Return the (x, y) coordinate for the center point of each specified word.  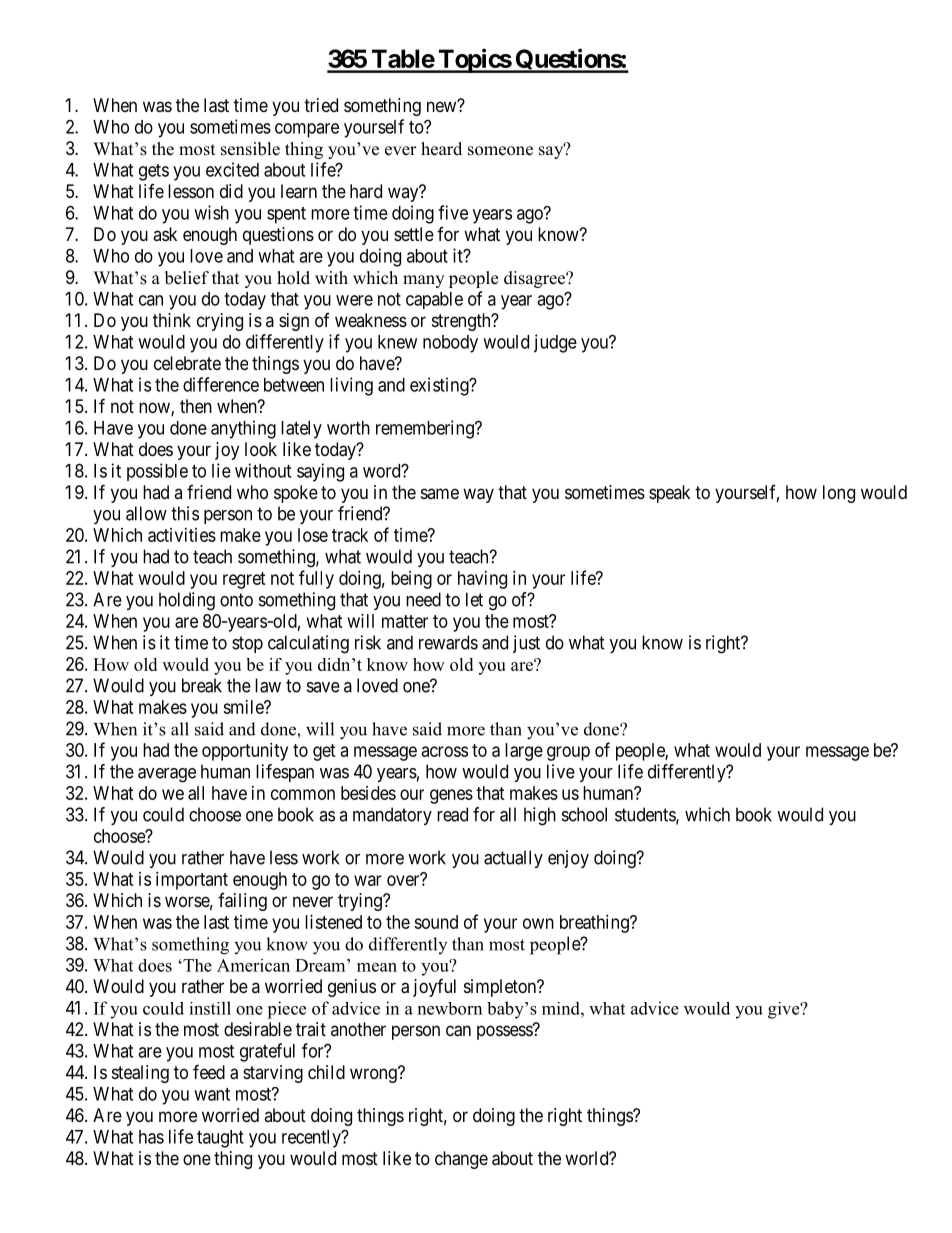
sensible (250, 149)
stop (247, 644)
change (461, 1160)
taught (220, 1139)
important (192, 881)
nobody (450, 344)
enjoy (568, 859)
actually (513, 859)
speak (669, 494)
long (839, 494)
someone (500, 151)
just (526, 644)
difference (221, 384)
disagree (535, 279)
